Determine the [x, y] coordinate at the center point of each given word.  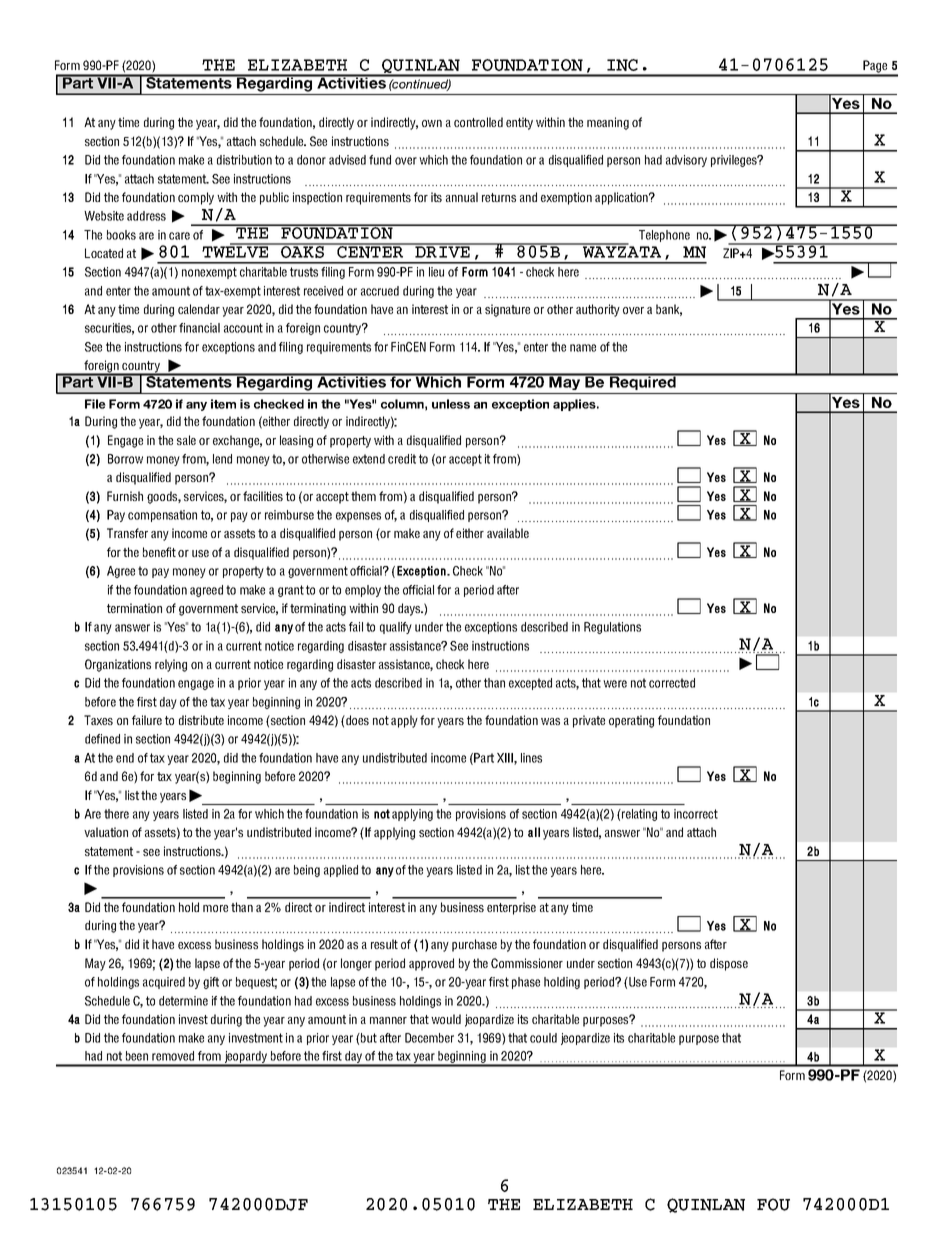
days [410, 609]
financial [199, 328]
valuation [106, 832]
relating [638, 815]
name [583, 348]
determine [183, 1001]
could [543, 1038]
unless [451, 404]
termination [134, 608]
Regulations [612, 628]
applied [341, 871]
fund [380, 160]
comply [196, 198]
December [429, 1038]
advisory [686, 161]
